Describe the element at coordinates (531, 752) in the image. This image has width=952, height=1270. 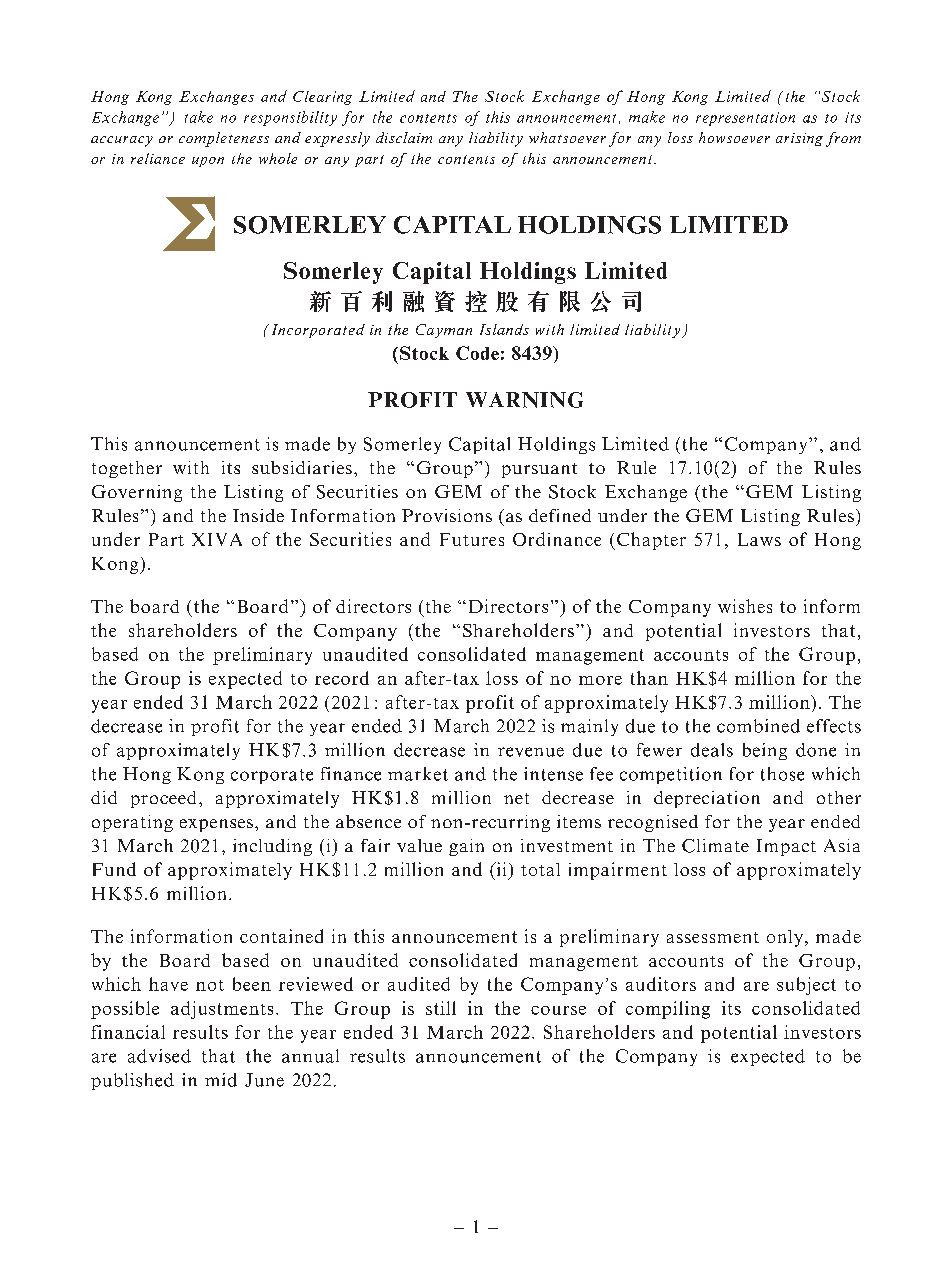
I see `revenue` at that location.
